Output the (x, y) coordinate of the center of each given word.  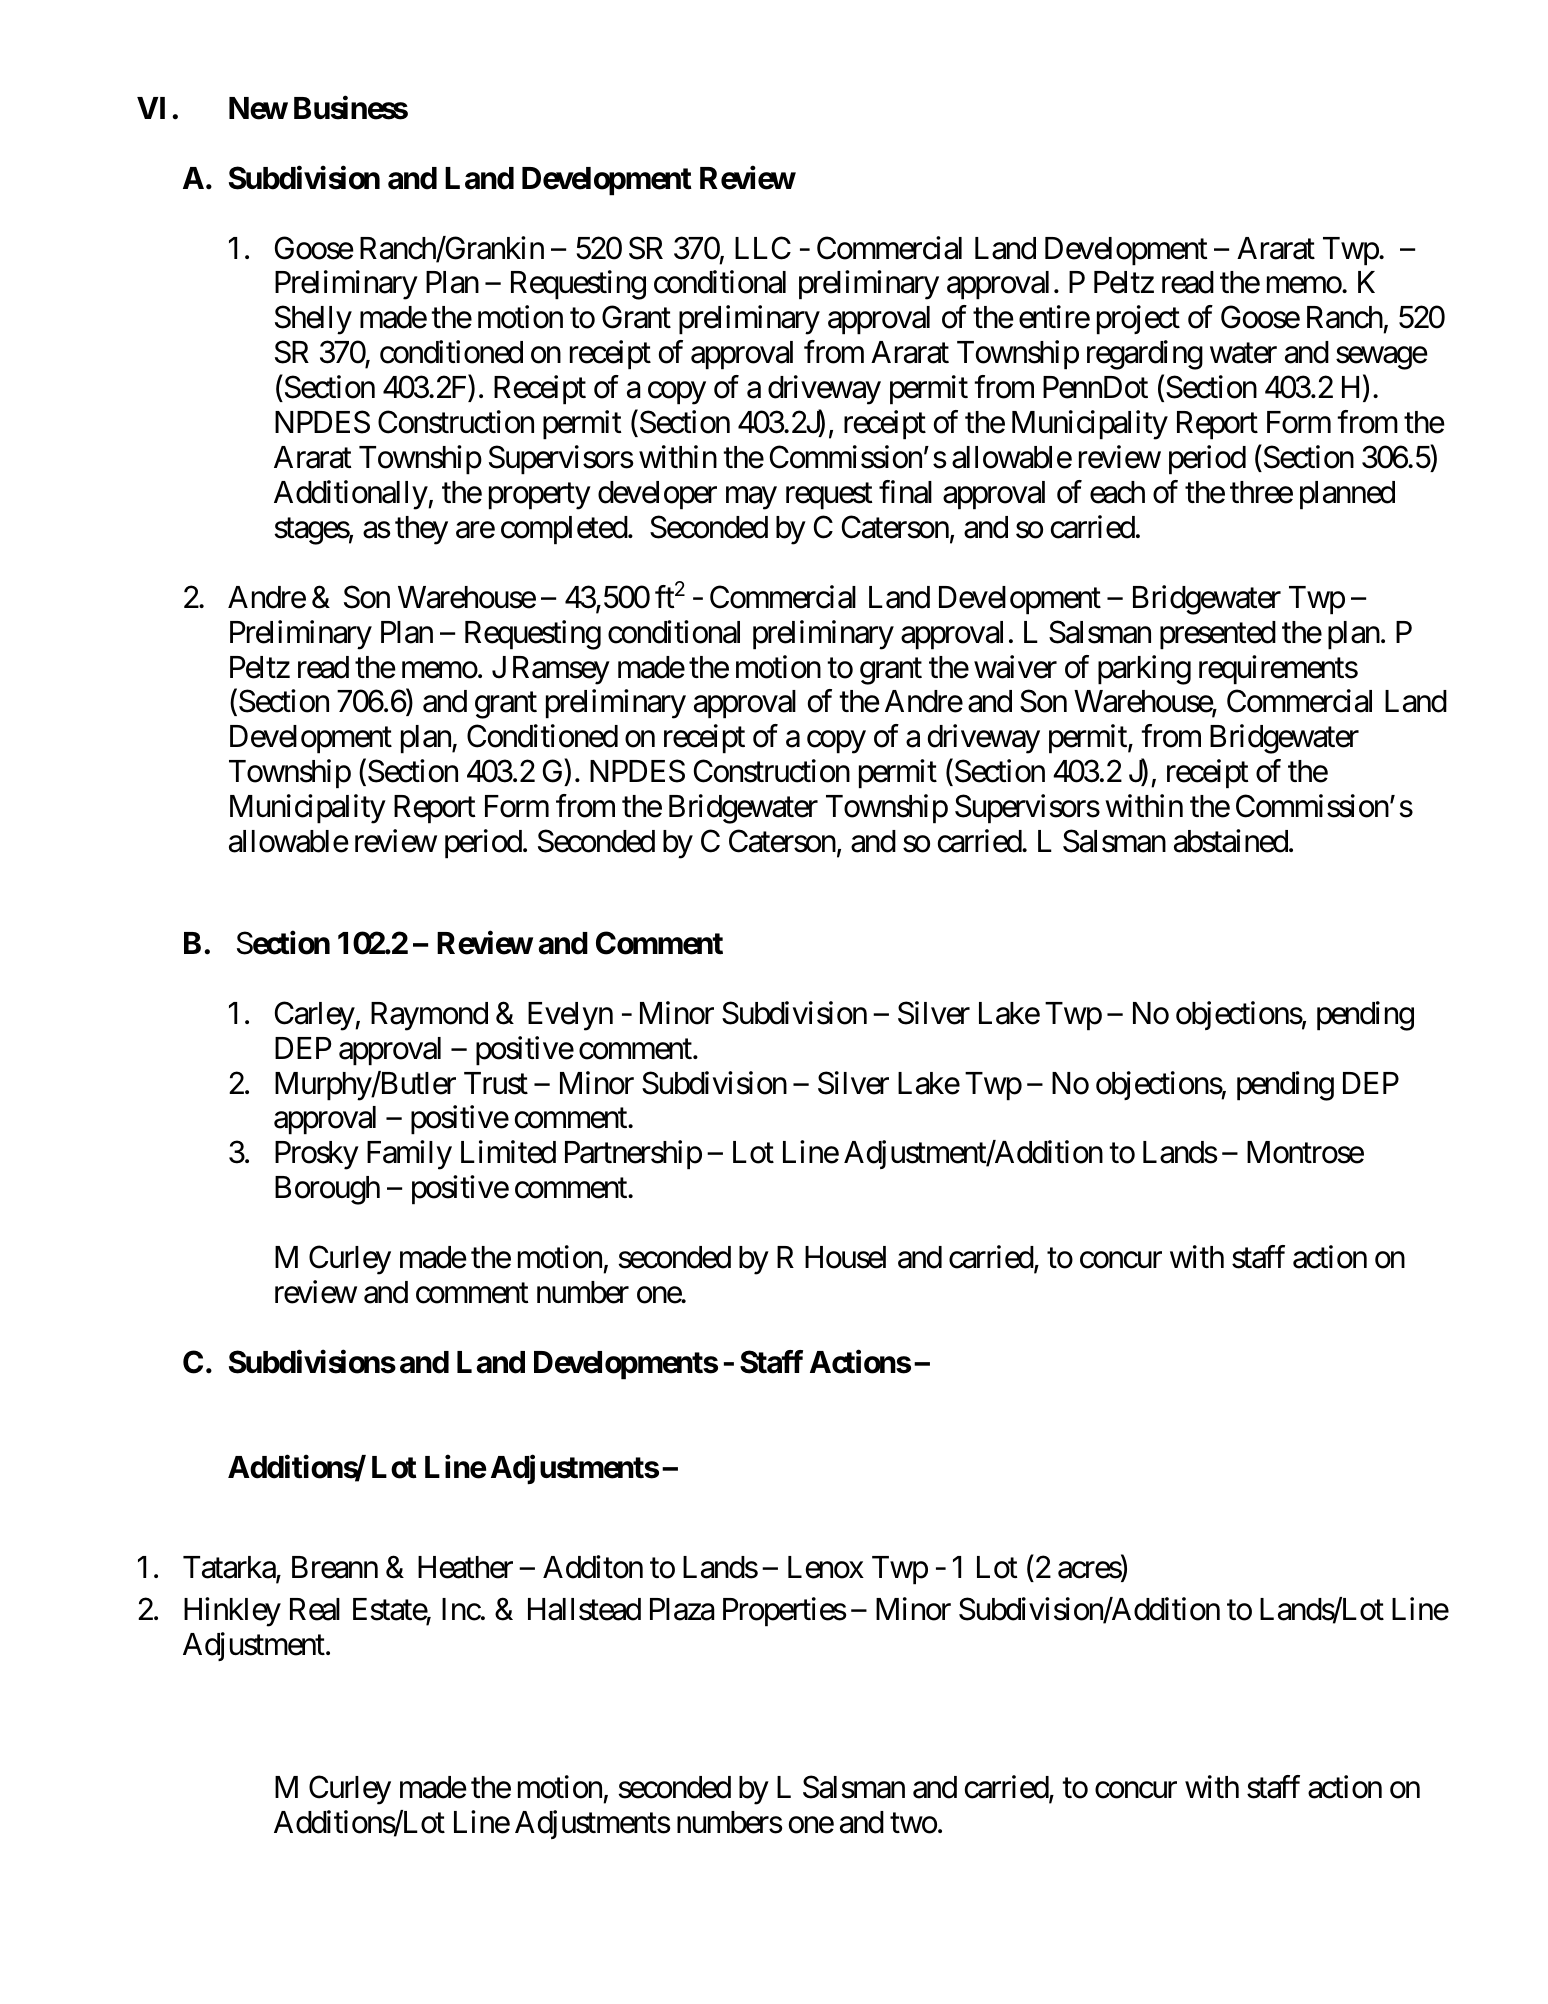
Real (315, 1609)
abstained (1231, 841)
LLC (763, 248)
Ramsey (561, 670)
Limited (508, 1152)
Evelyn (570, 1016)
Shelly (313, 320)
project (1138, 320)
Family (409, 1155)
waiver (1015, 667)
